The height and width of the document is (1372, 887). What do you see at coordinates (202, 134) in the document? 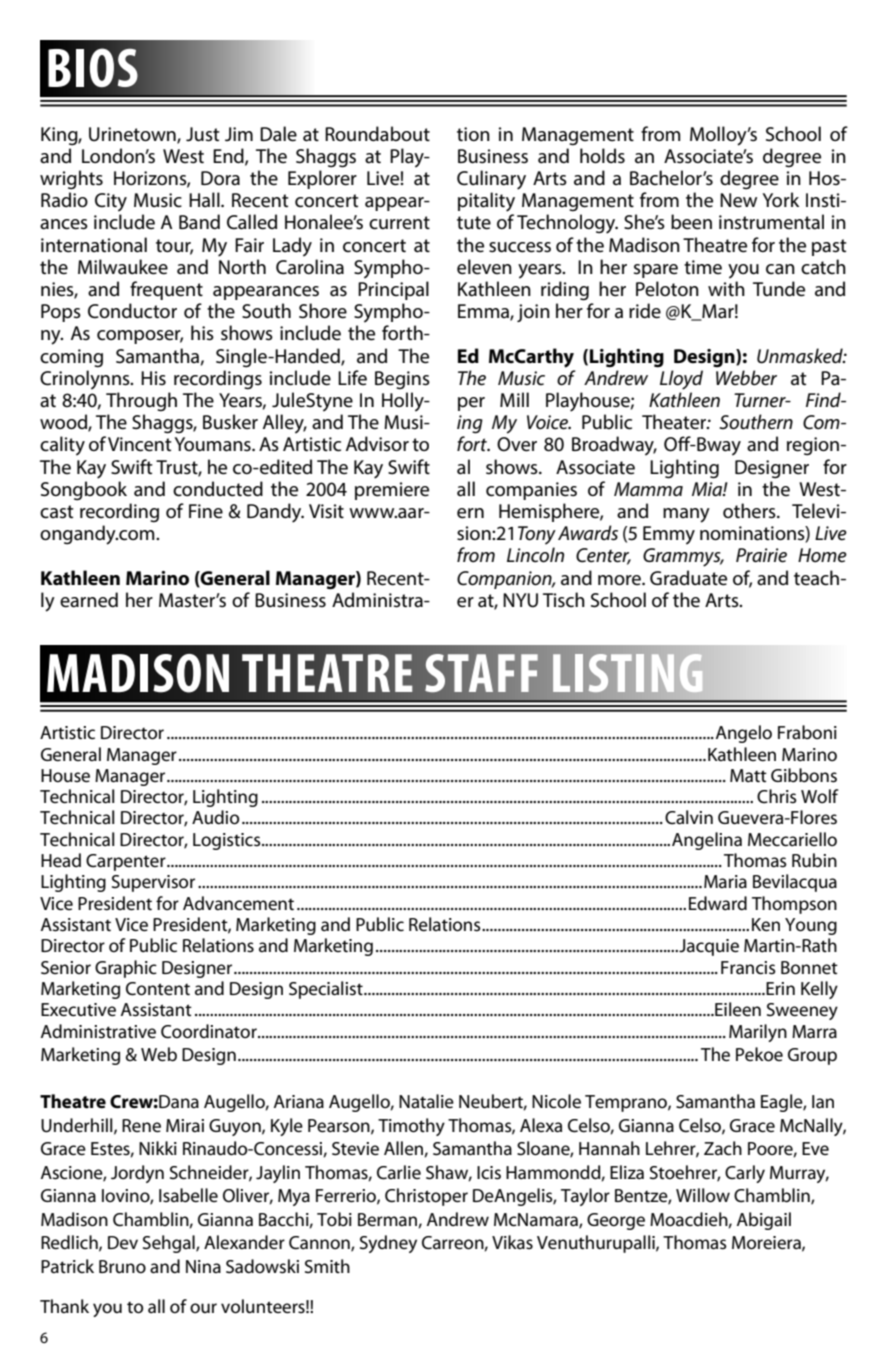
I see `Just` at bounding box center [202, 134].
